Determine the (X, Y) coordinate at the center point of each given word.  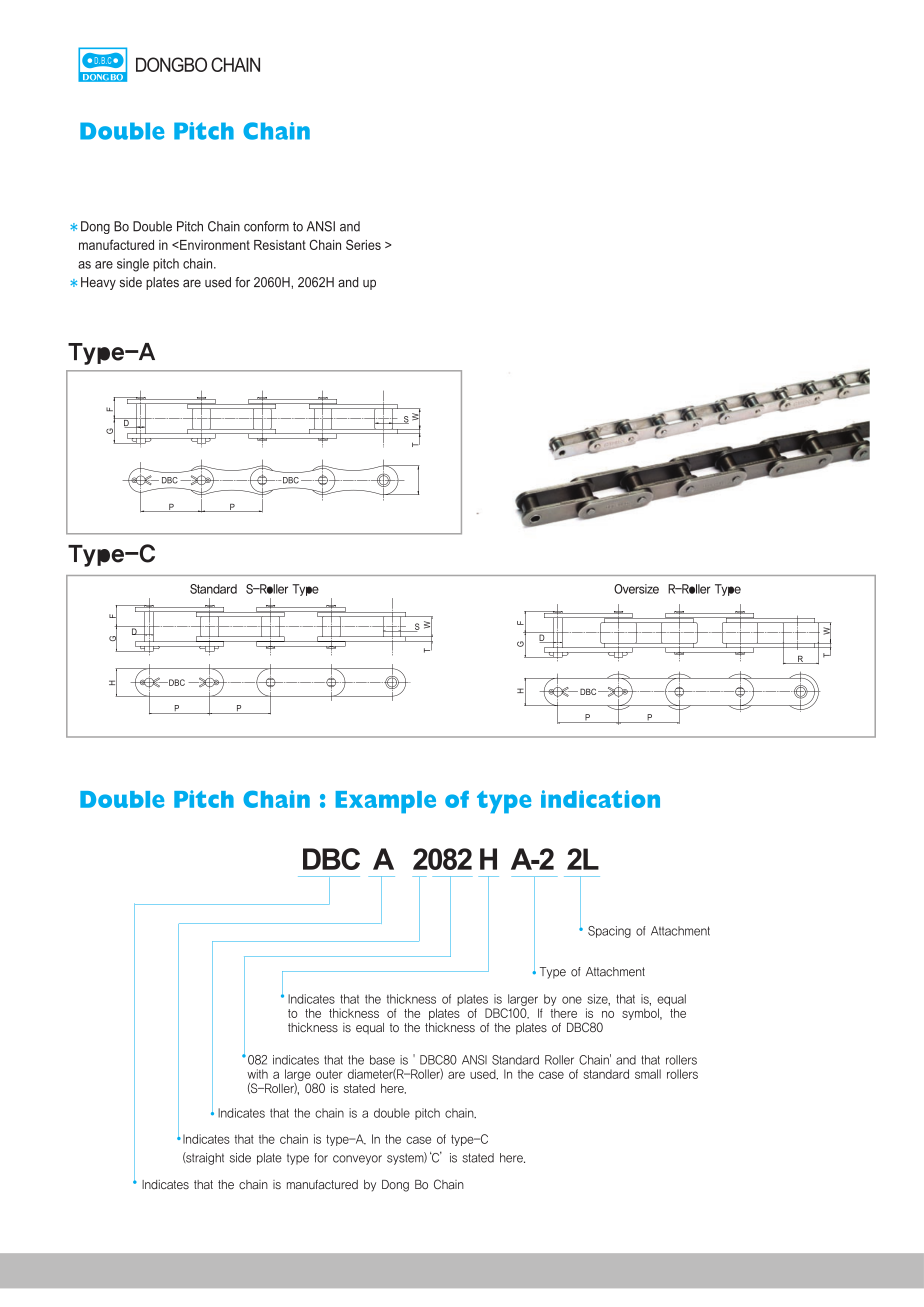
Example (386, 802)
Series (363, 244)
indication (600, 799)
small (648, 1074)
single (133, 265)
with (257, 1074)
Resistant (280, 245)
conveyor (357, 1160)
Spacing (609, 932)
